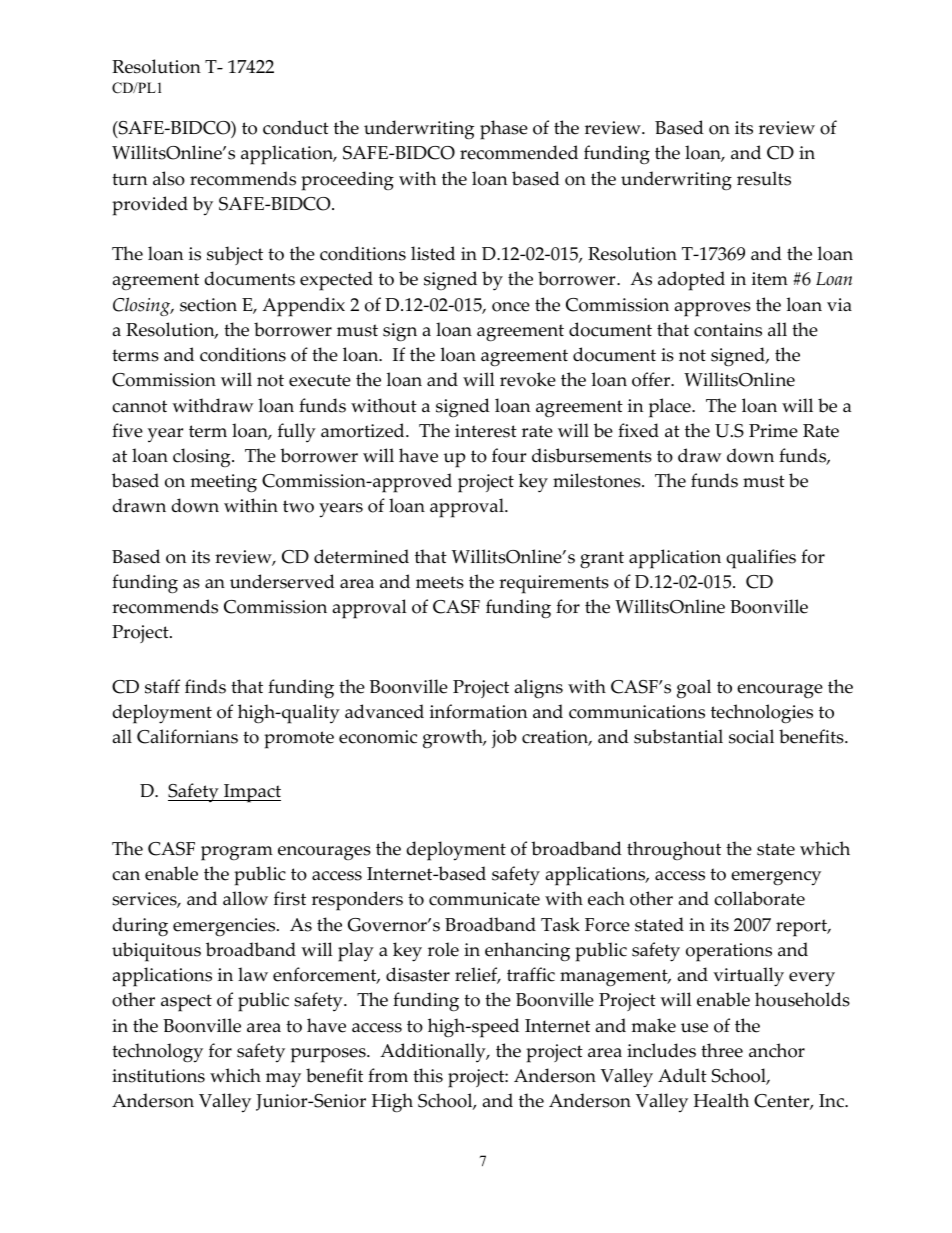  Describe the element at coordinates (158, 1076) in the page. I see `institutions` at that location.
